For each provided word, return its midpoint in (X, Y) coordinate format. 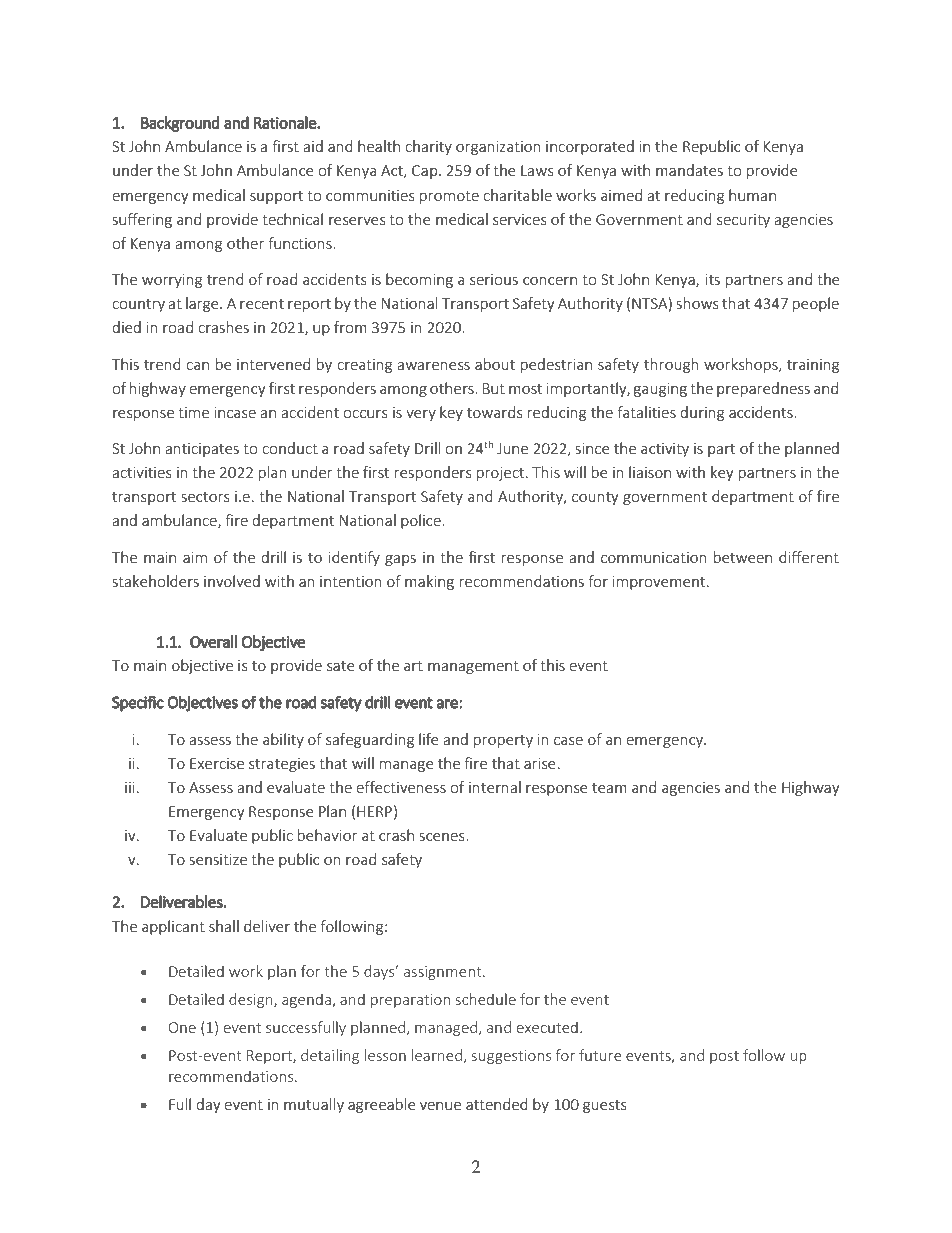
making (429, 582)
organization (498, 148)
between (743, 557)
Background (180, 124)
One (182, 1027)
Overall (213, 641)
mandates (689, 170)
